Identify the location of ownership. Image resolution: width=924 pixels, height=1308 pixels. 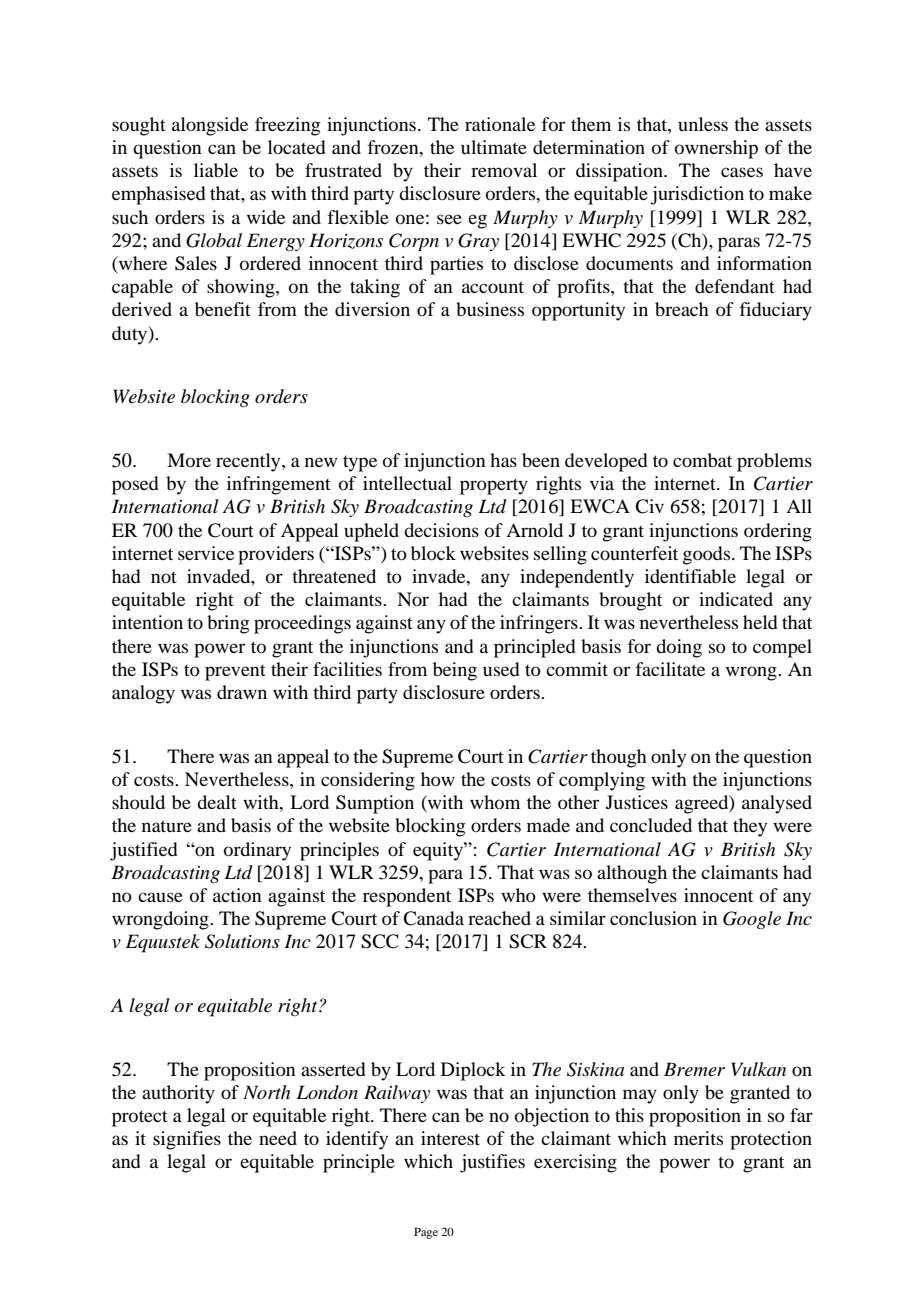
(716, 149).
